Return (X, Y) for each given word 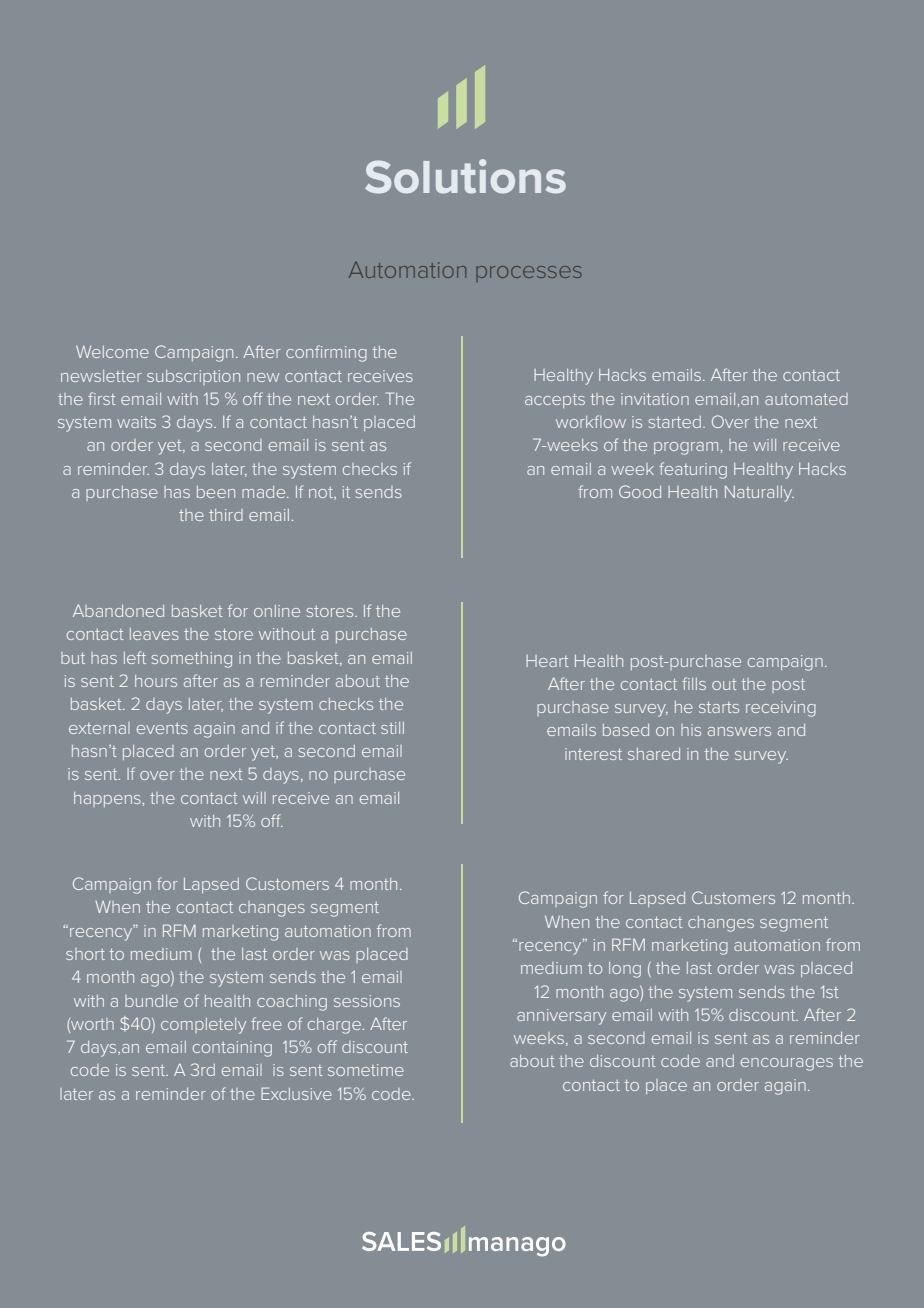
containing (232, 1049)
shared (654, 754)
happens (107, 799)
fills (694, 683)
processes (529, 274)
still (392, 728)
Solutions (465, 176)
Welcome (112, 352)
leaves (154, 634)
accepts (555, 401)
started (675, 422)
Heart (547, 661)
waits (136, 422)
